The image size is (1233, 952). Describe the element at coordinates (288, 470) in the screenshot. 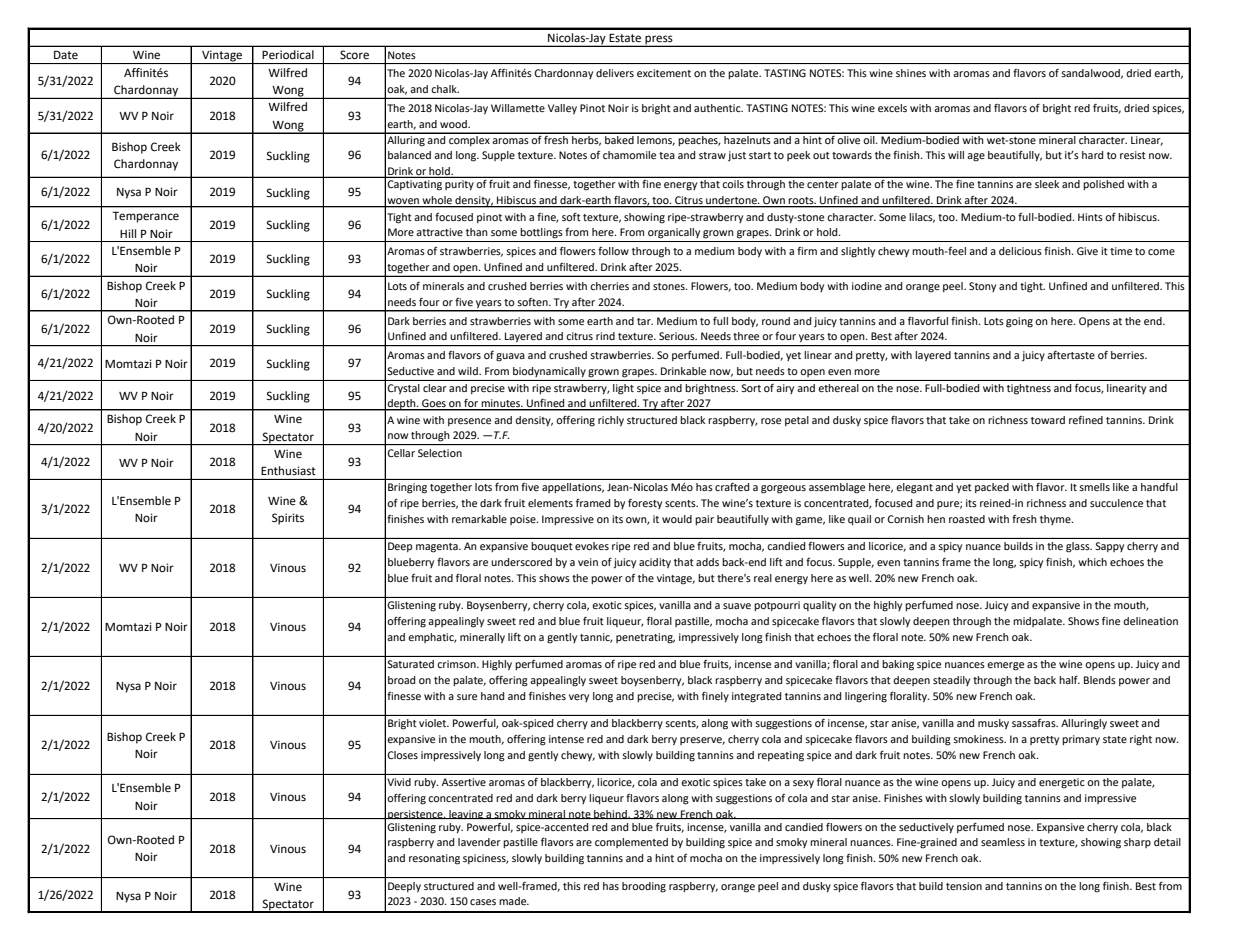

I see `Enthusiast` at that location.
